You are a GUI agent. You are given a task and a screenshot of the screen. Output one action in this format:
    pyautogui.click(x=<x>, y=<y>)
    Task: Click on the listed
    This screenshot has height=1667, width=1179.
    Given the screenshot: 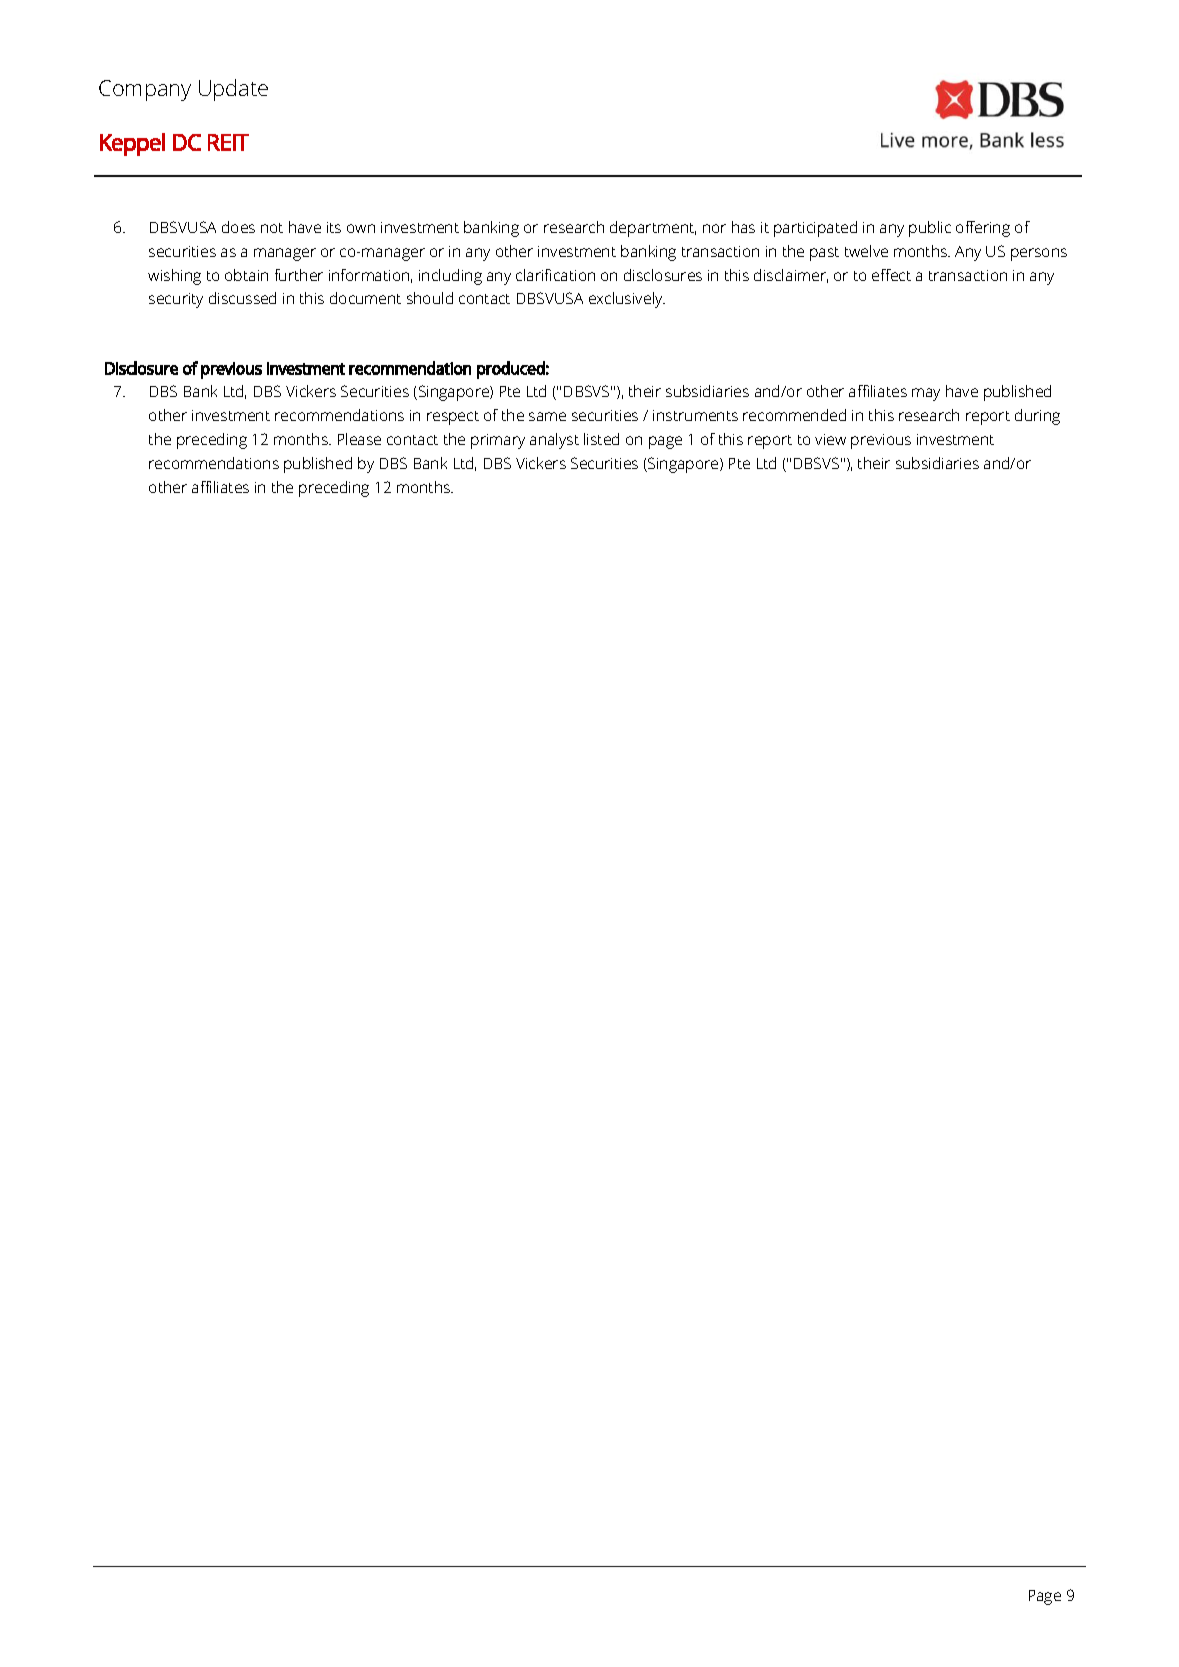 What is the action you would take?
    pyautogui.click(x=601, y=439)
